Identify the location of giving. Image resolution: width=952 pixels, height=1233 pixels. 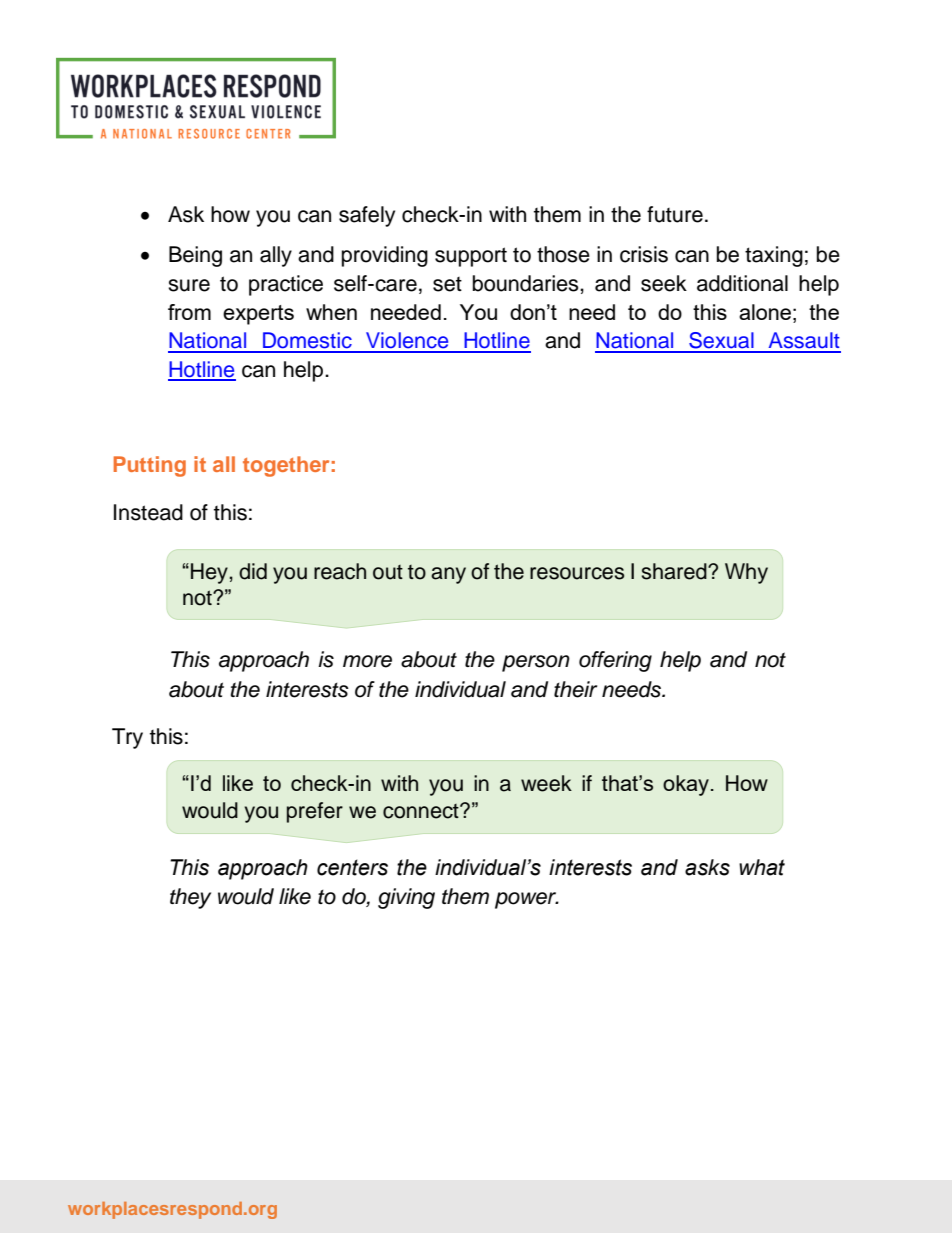
(406, 898).
